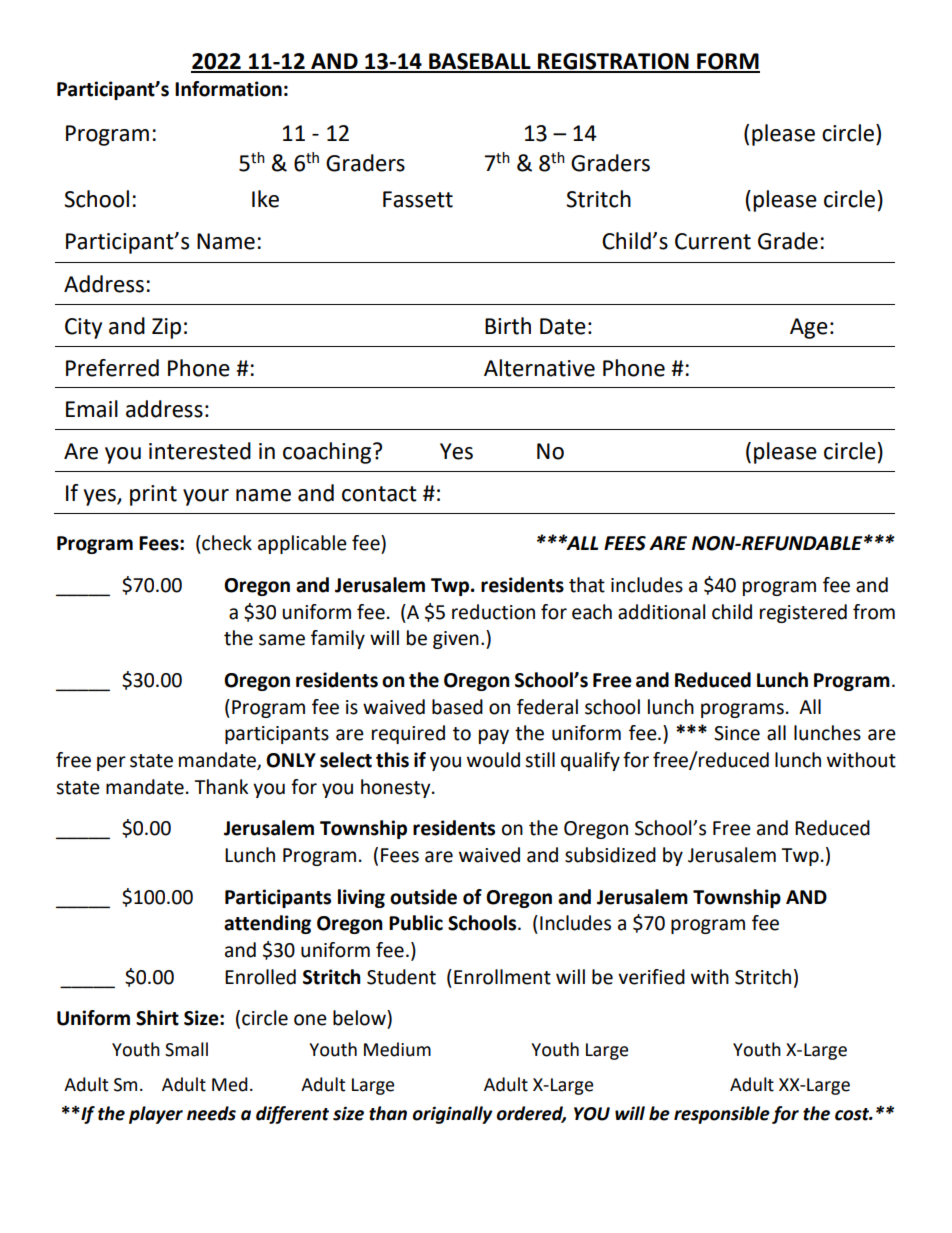  What do you see at coordinates (456, 640) in the image?
I see `given` at bounding box center [456, 640].
